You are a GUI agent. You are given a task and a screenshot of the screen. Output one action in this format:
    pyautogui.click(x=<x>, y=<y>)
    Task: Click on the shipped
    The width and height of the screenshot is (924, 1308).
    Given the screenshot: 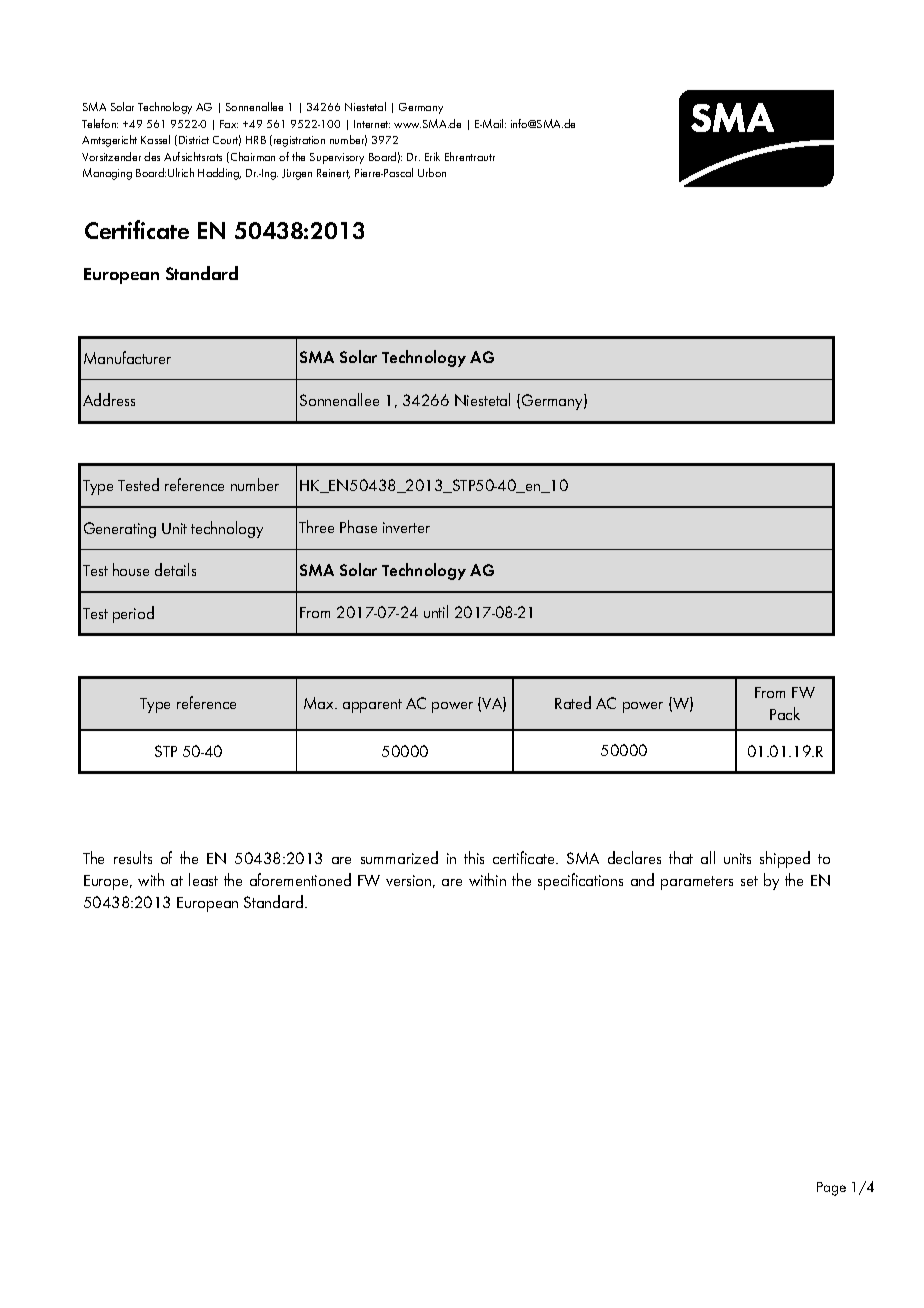 What is the action you would take?
    pyautogui.click(x=785, y=859)
